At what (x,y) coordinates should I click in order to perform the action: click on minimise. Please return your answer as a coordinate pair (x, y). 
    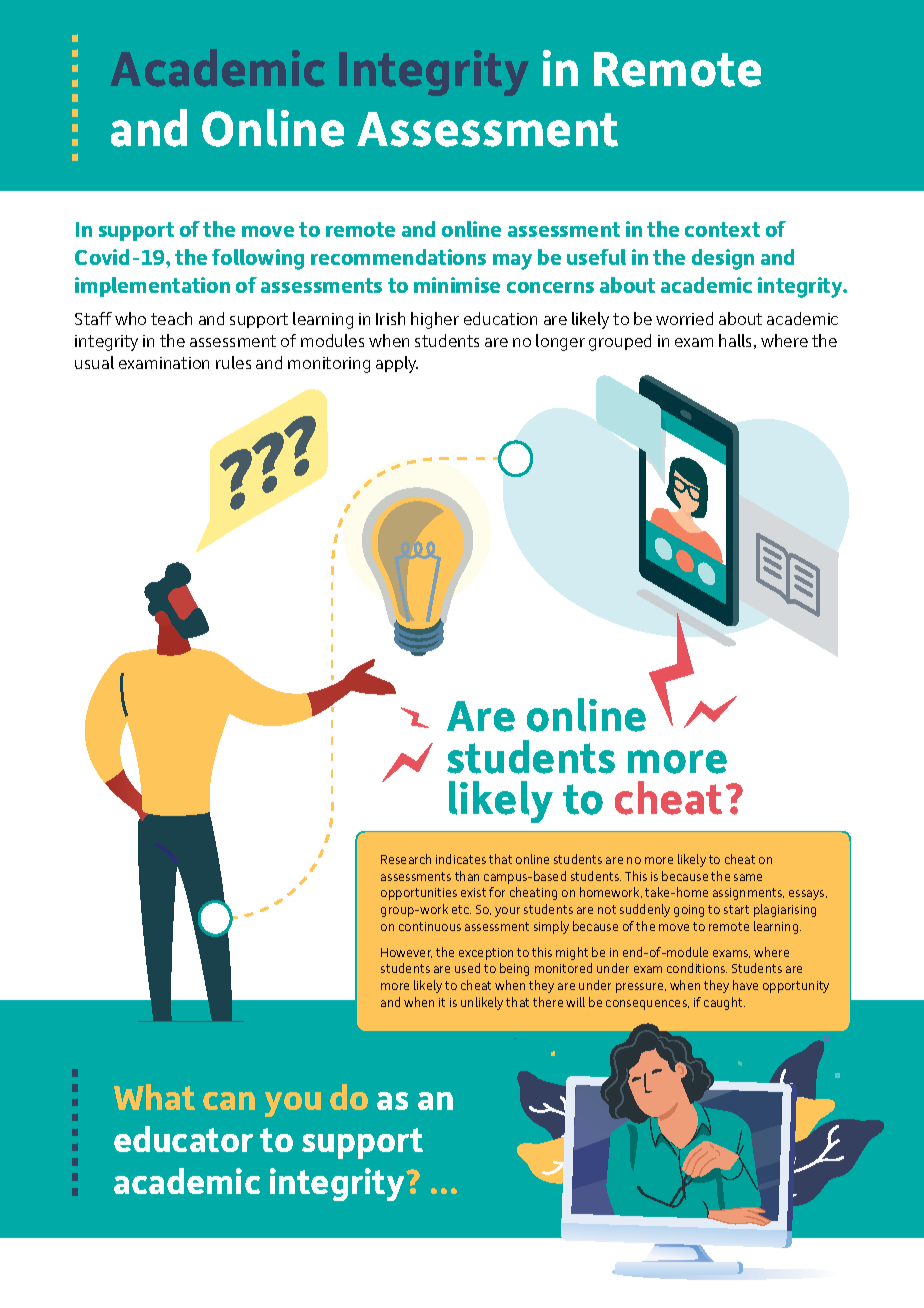
    Looking at the image, I should click on (457, 285).
